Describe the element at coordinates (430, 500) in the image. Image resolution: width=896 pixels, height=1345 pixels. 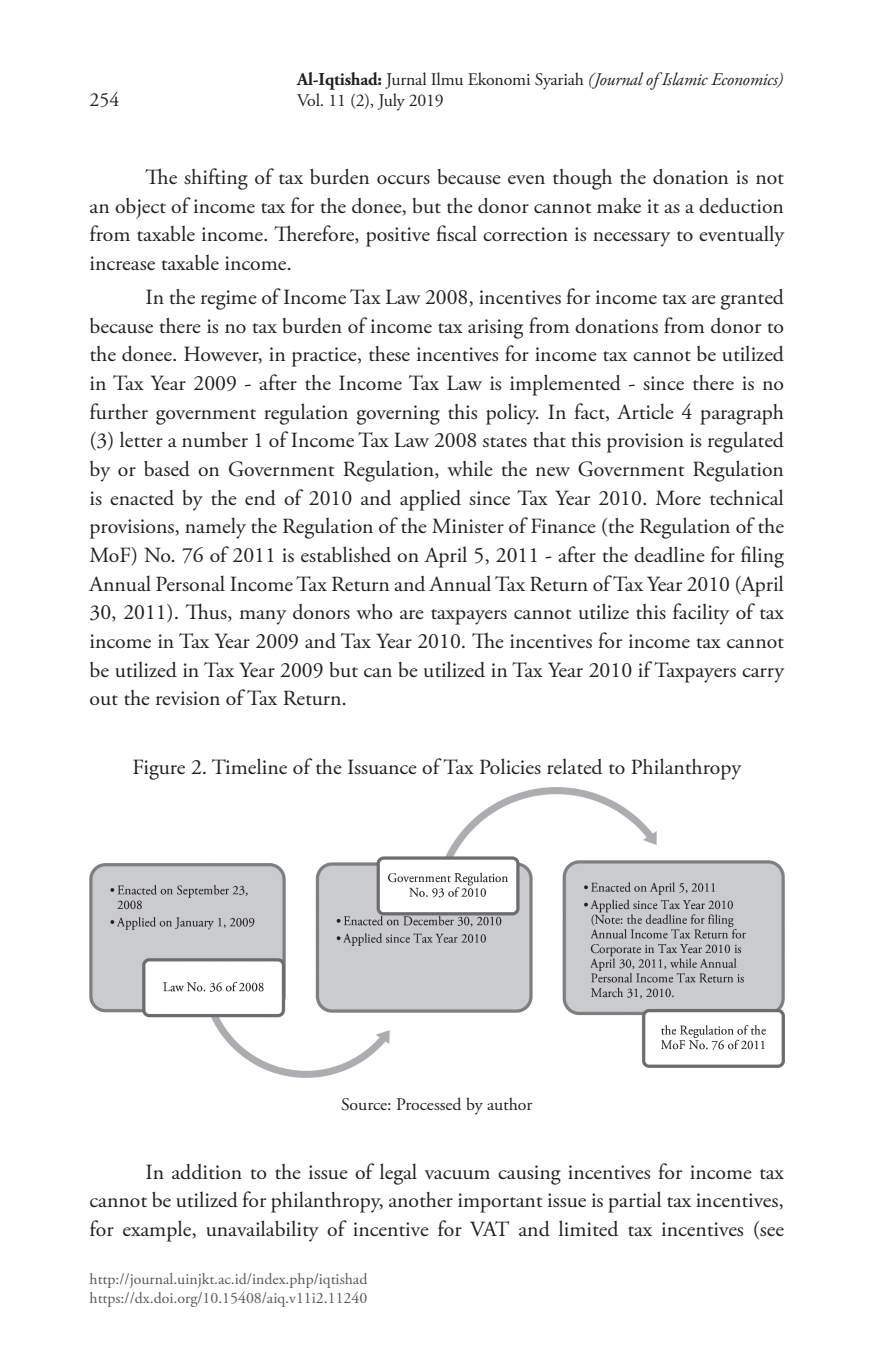
I see `applied` at that location.
